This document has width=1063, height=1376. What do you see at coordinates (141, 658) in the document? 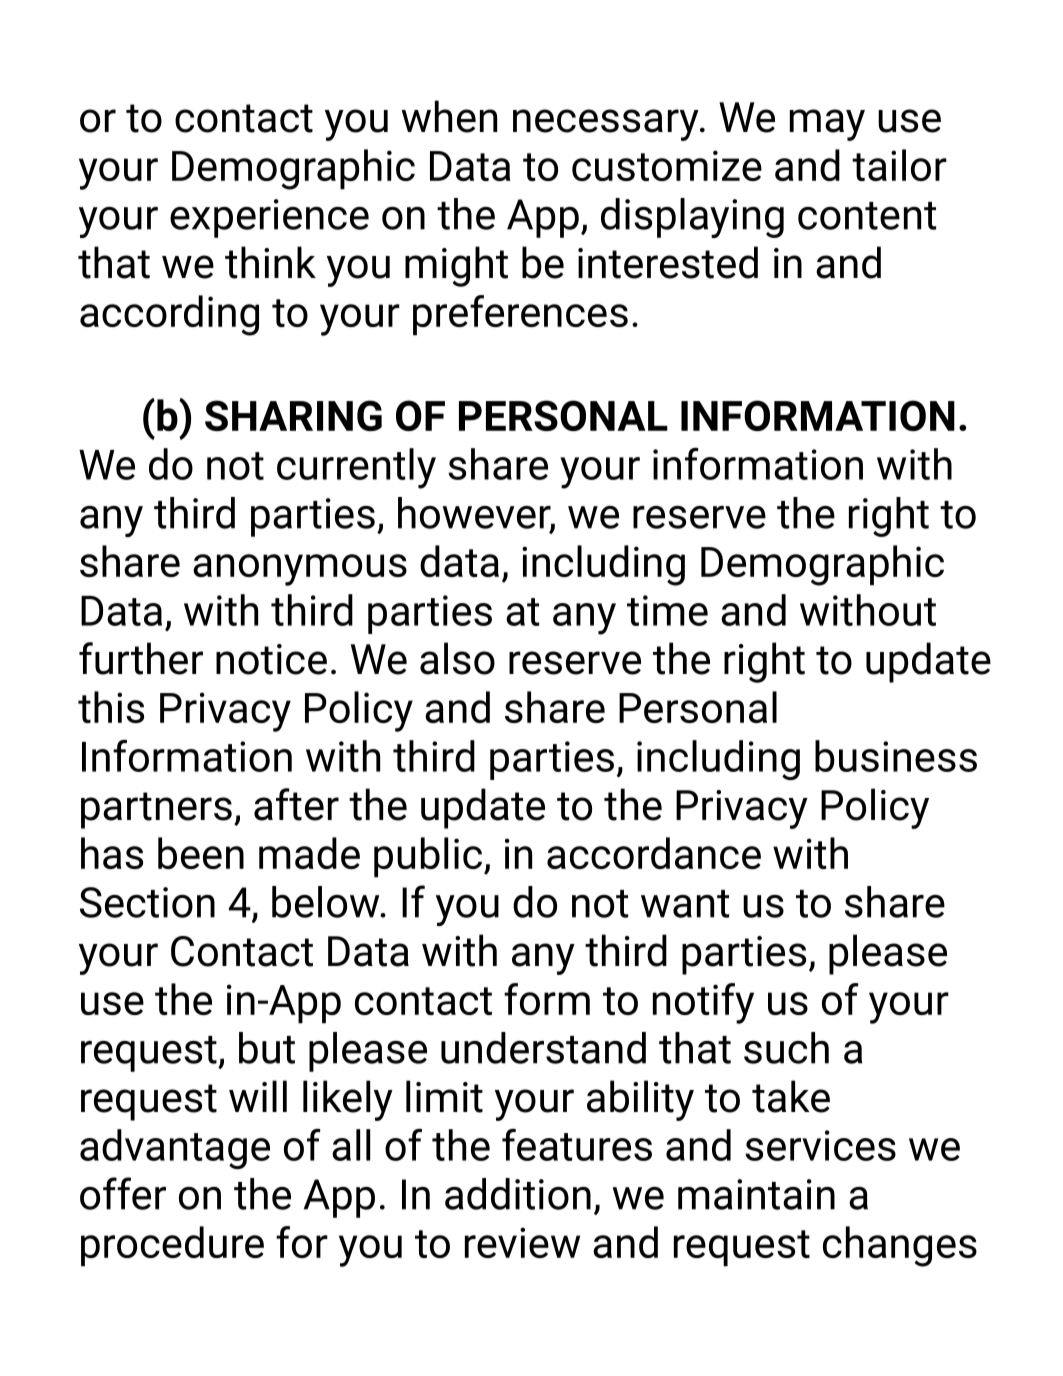
I see `further` at bounding box center [141, 658].
